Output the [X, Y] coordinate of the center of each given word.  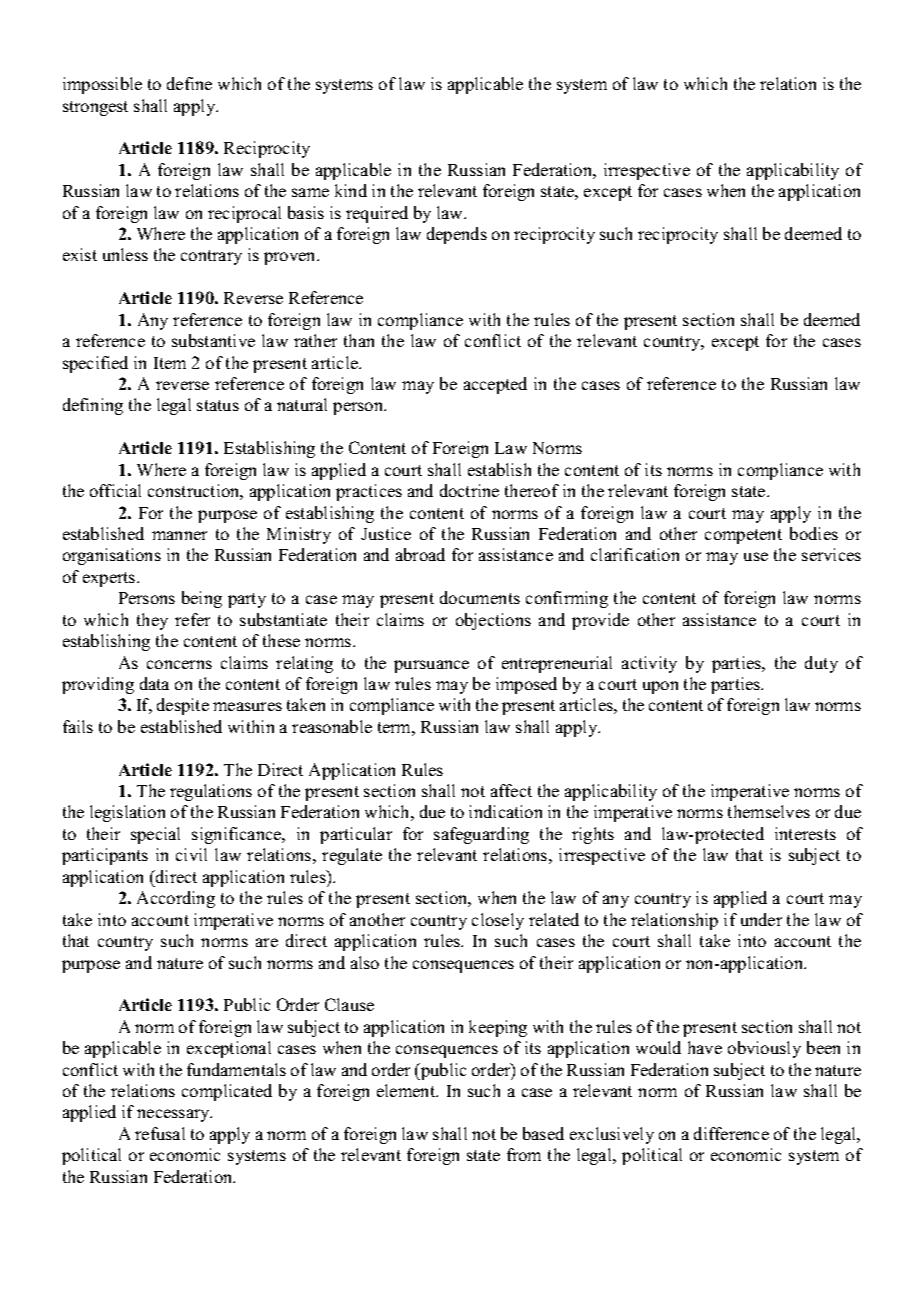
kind [351, 190]
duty [821, 664]
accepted [495, 385]
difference [731, 1133]
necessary [174, 1115]
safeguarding [481, 835]
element [407, 1090]
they [152, 621]
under [761, 919]
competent [743, 536]
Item [170, 363]
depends [457, 235]
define [189, 83]
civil [191, 854]
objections [493, 621]
